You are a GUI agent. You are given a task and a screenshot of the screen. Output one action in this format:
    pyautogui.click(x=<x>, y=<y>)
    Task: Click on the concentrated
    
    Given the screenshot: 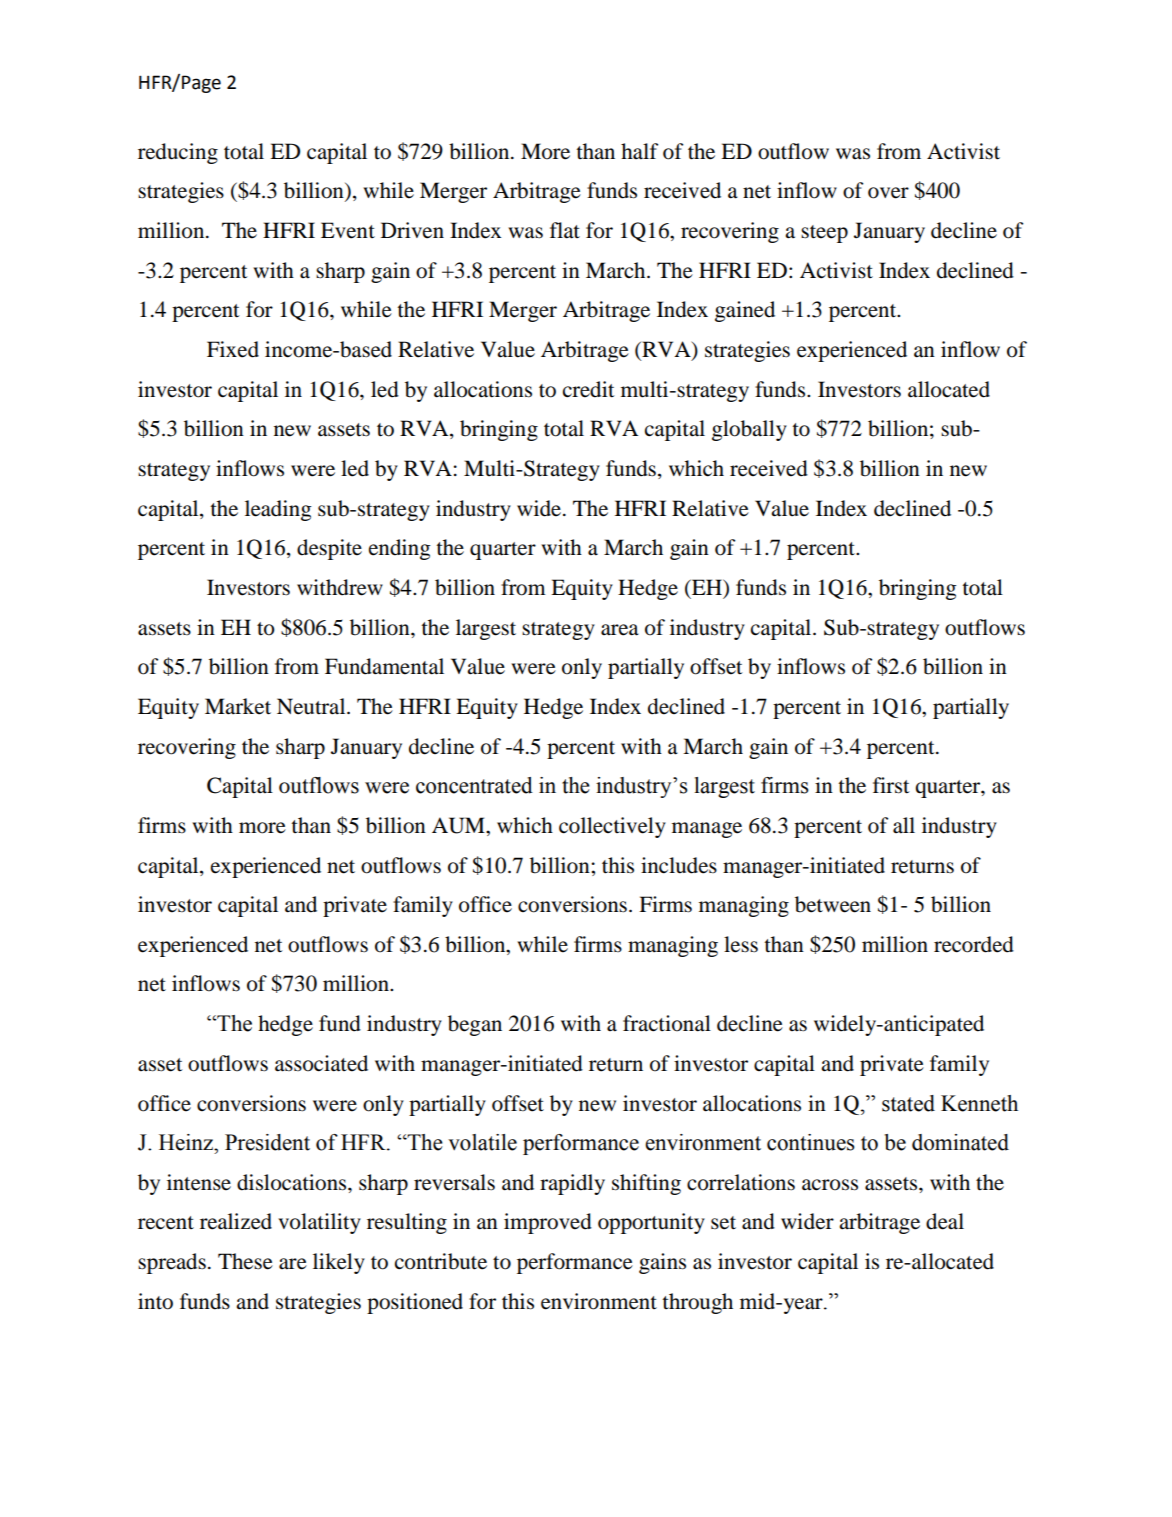 What is the action you would take?
    pyautogui.click(x=474, y=785)
